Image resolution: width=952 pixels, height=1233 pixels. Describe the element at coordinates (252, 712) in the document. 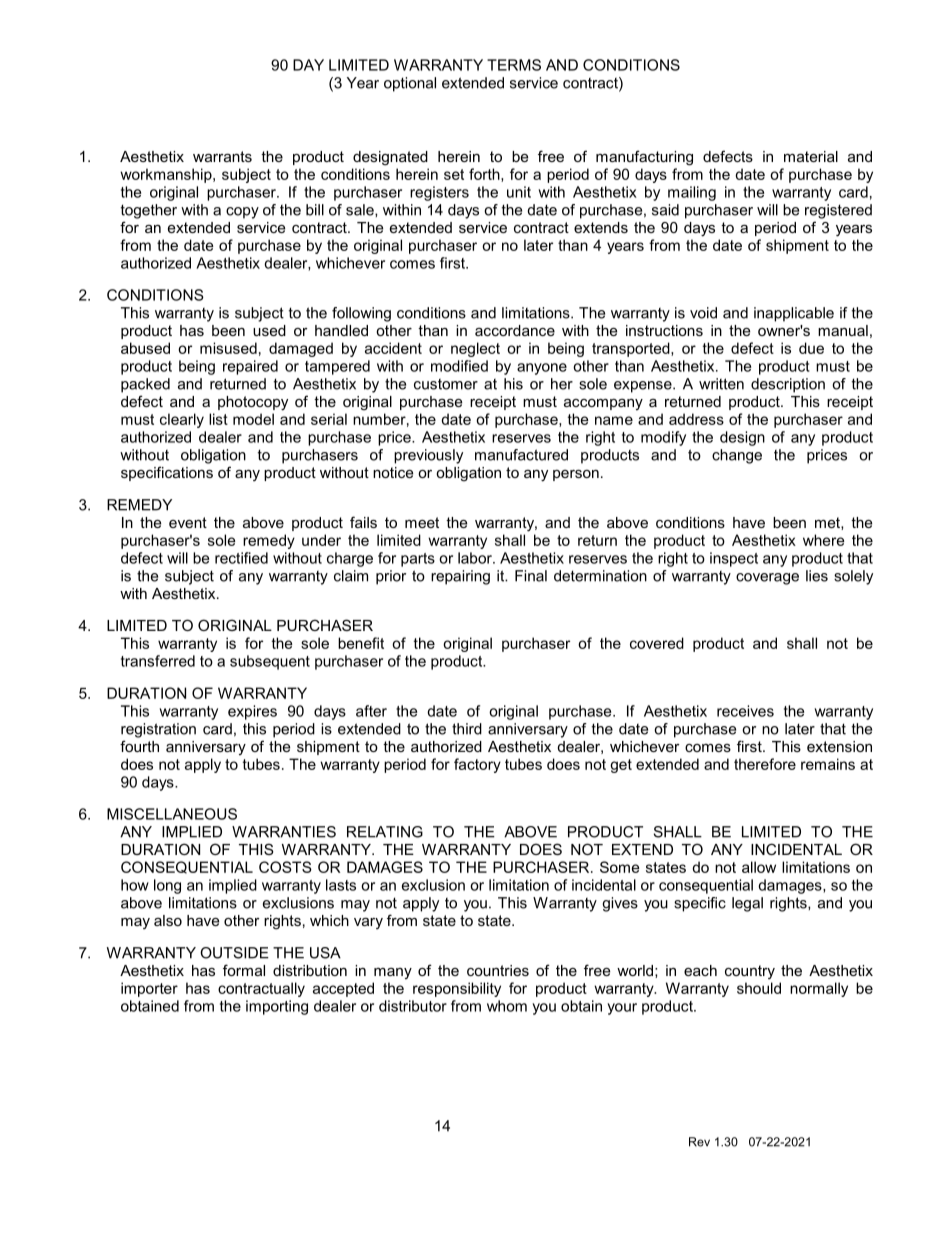

I see `expires` at that location.
